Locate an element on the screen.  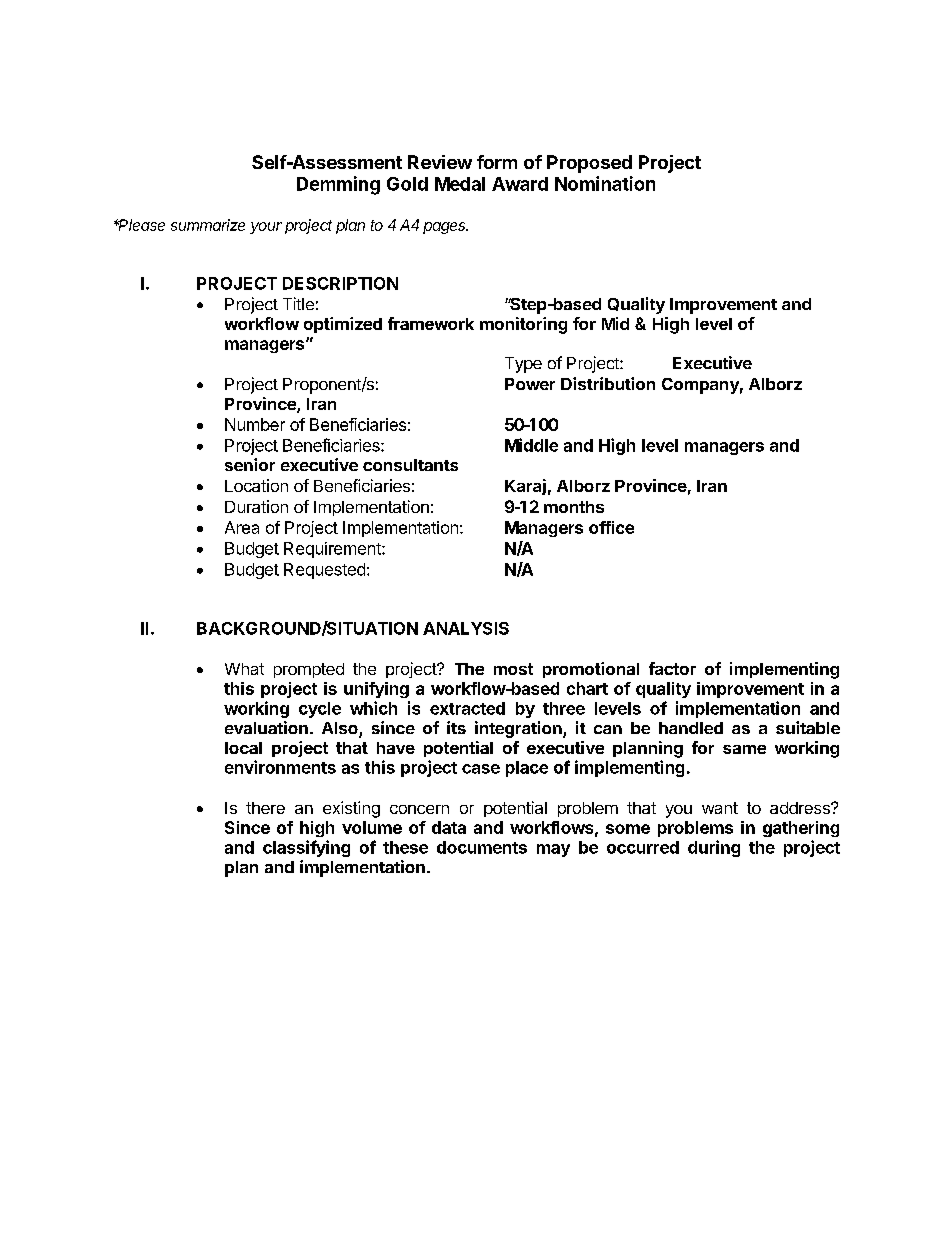
Award is located at coordinates (520, 184).
